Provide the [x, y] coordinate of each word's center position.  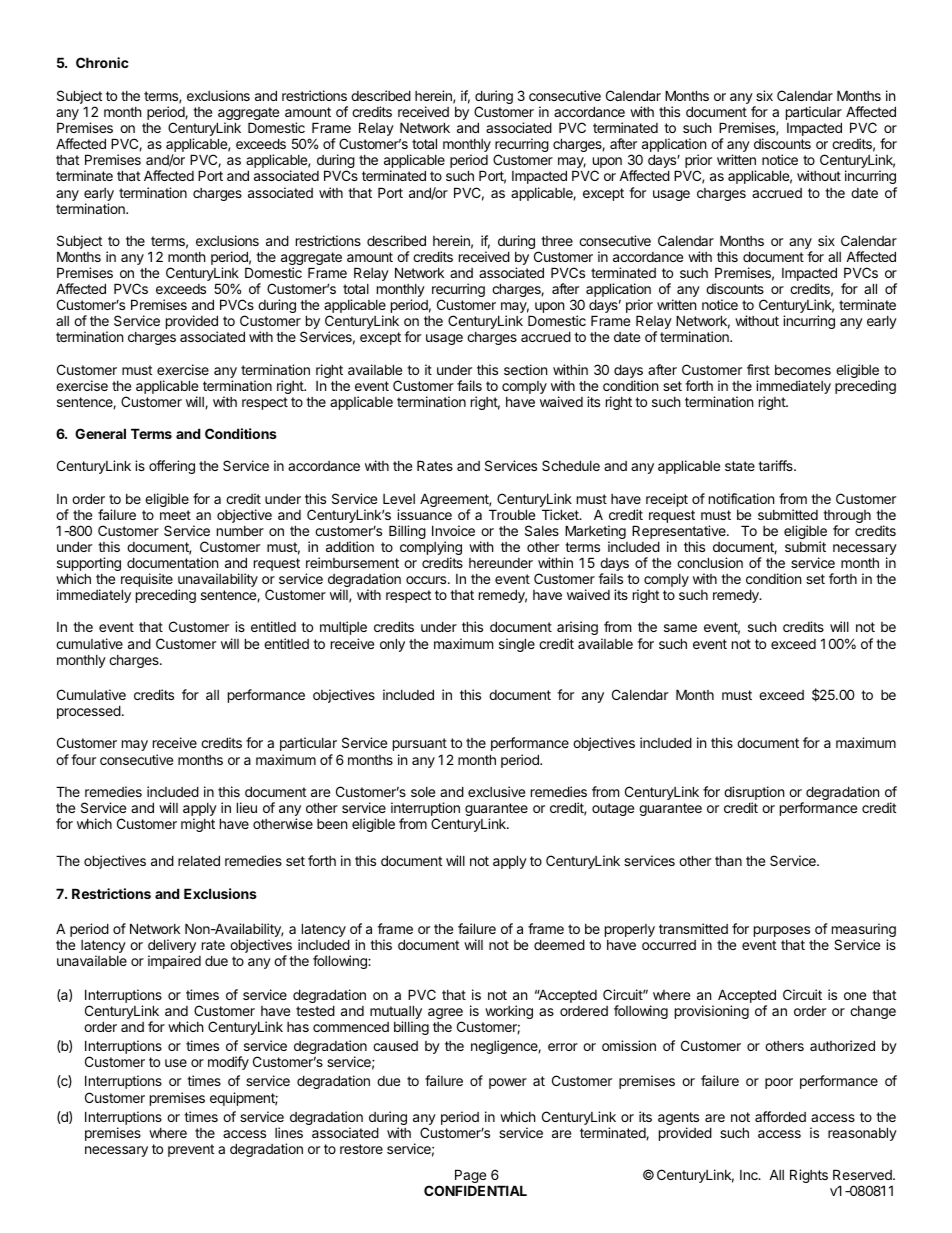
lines [289, 1132]
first [758, 369]
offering [172, 467]
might [198, 825]
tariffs [776, 465]
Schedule [571, 465]
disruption [754, 794]
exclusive [496, 791]
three [557, 241]
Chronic [102, 62]
